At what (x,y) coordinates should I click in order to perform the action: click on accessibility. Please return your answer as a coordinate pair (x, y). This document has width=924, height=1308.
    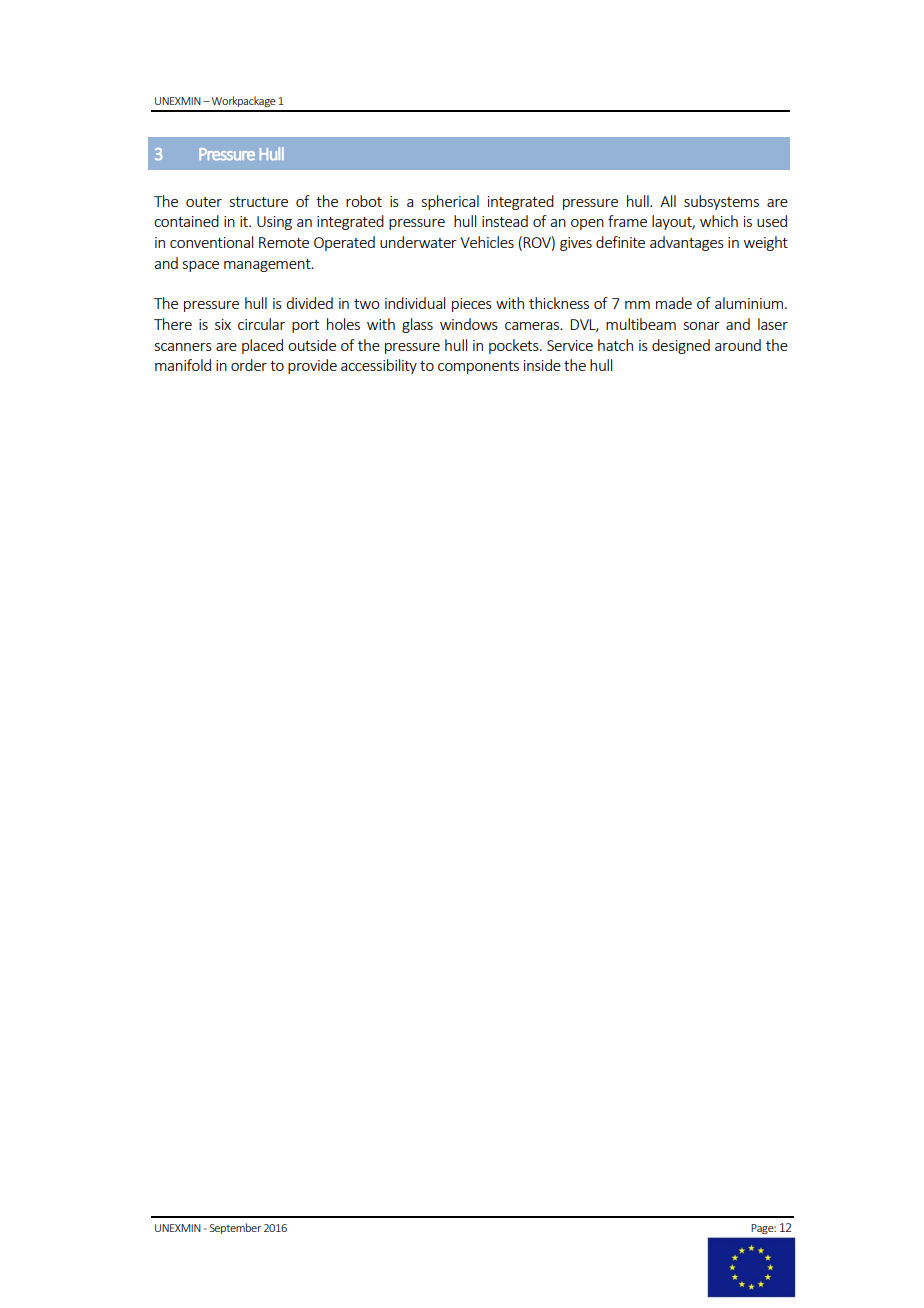
    Looking at the image, I should click on (379, 366).
